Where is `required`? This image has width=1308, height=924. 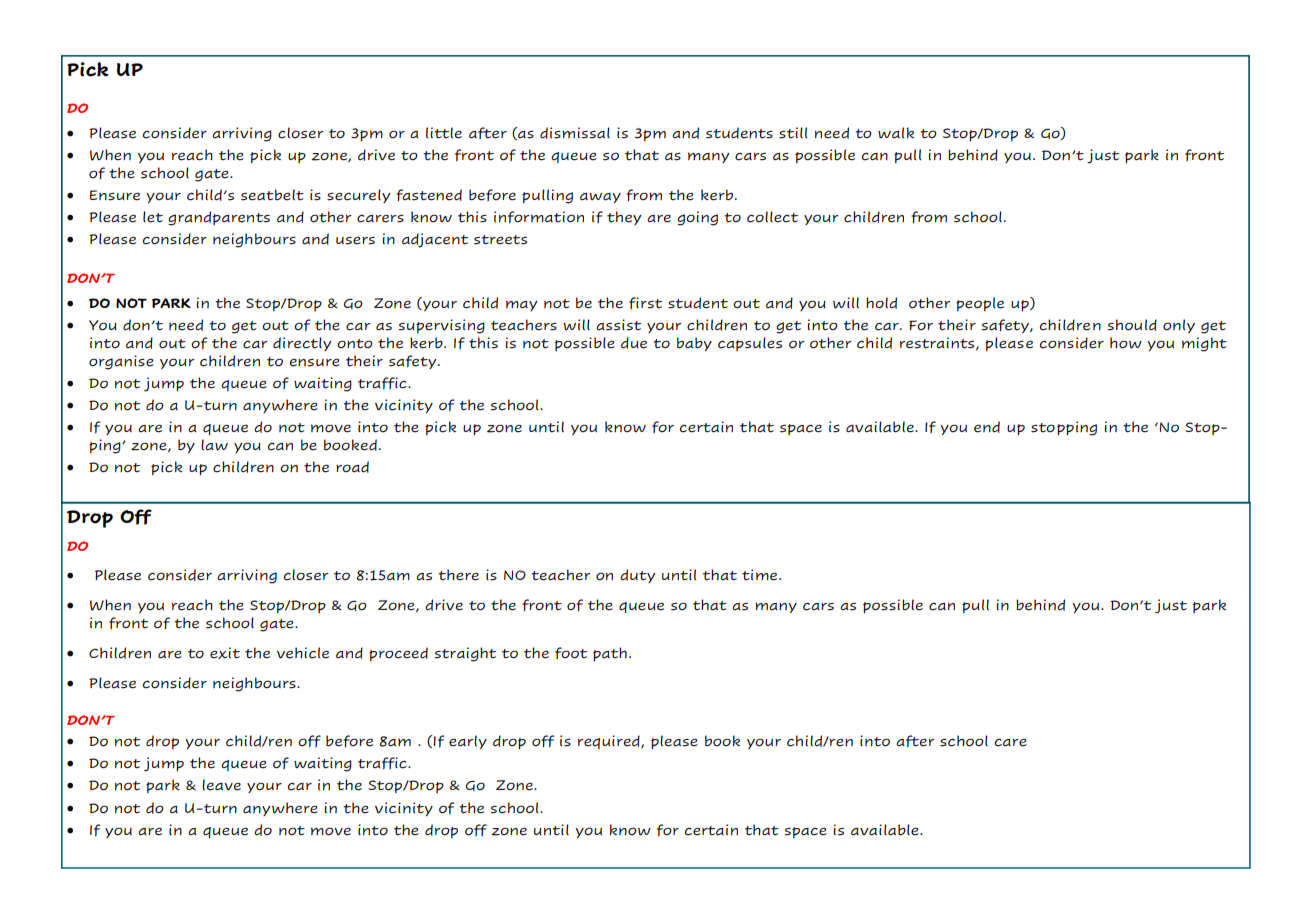
required is located at coordinates (610, 742).
